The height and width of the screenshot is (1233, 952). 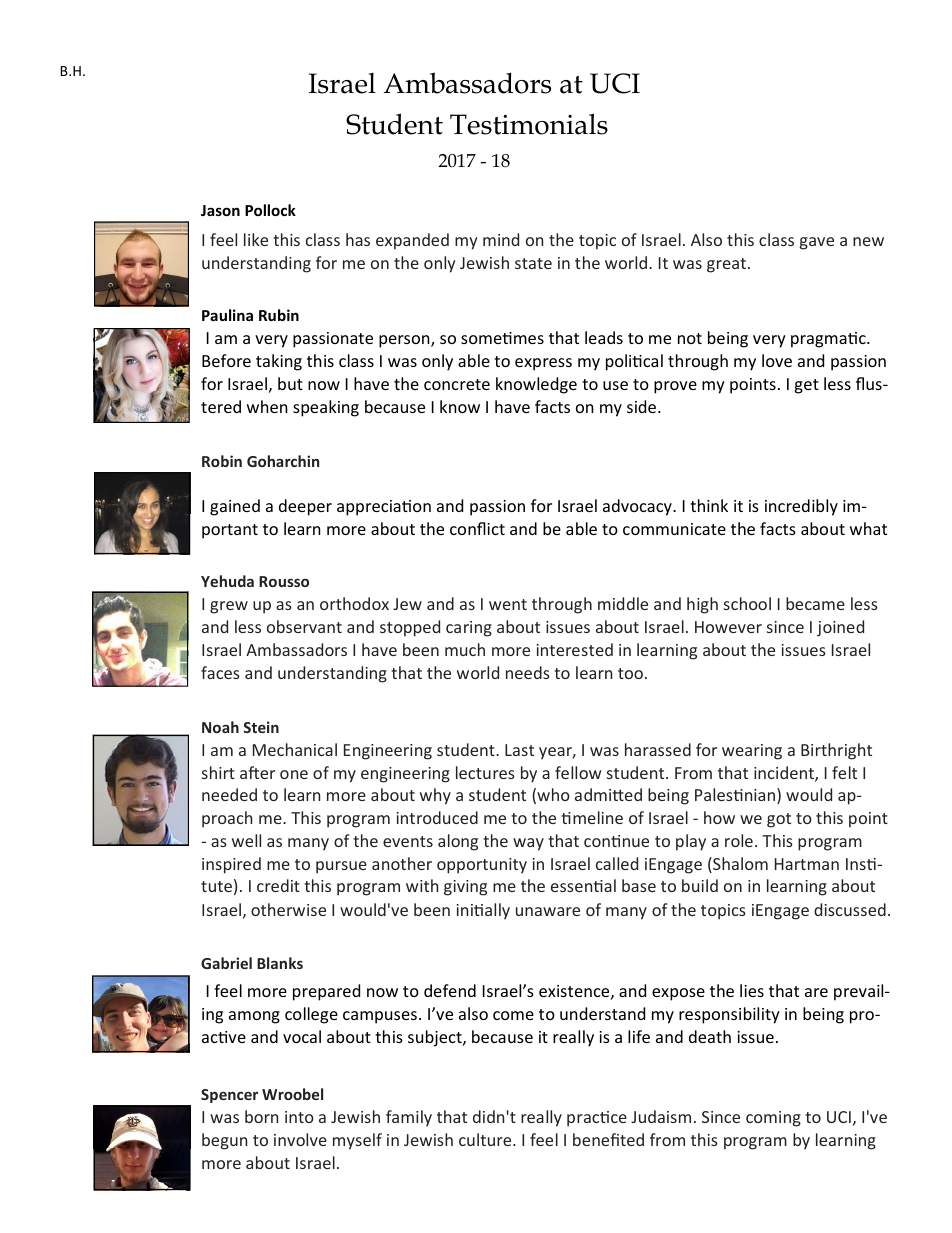 What do you see at coordinates (278, 885) in the screenshot?
I see `credit` at bounding box center [278, 885].
